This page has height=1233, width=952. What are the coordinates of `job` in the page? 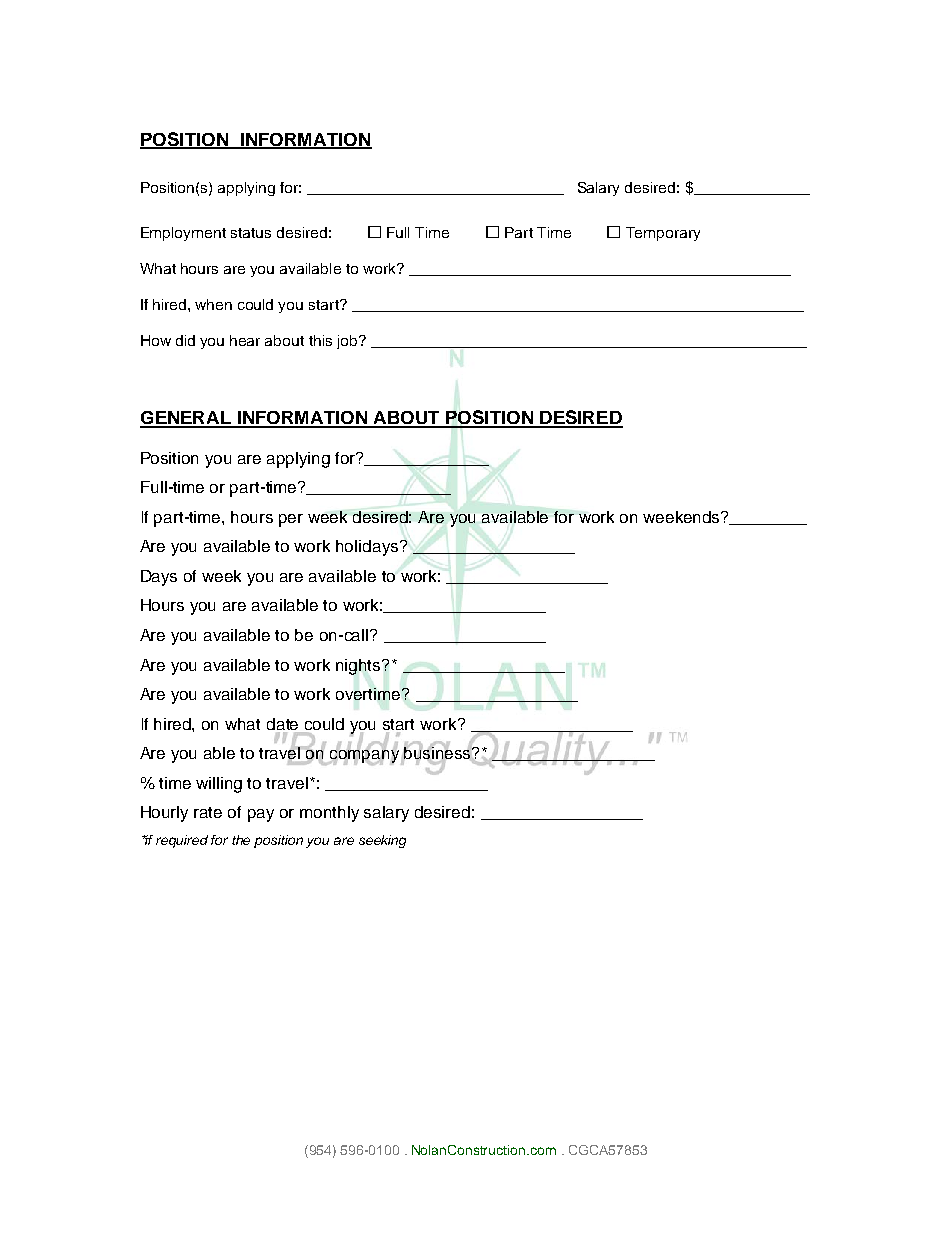 It's located at (348, 342).
